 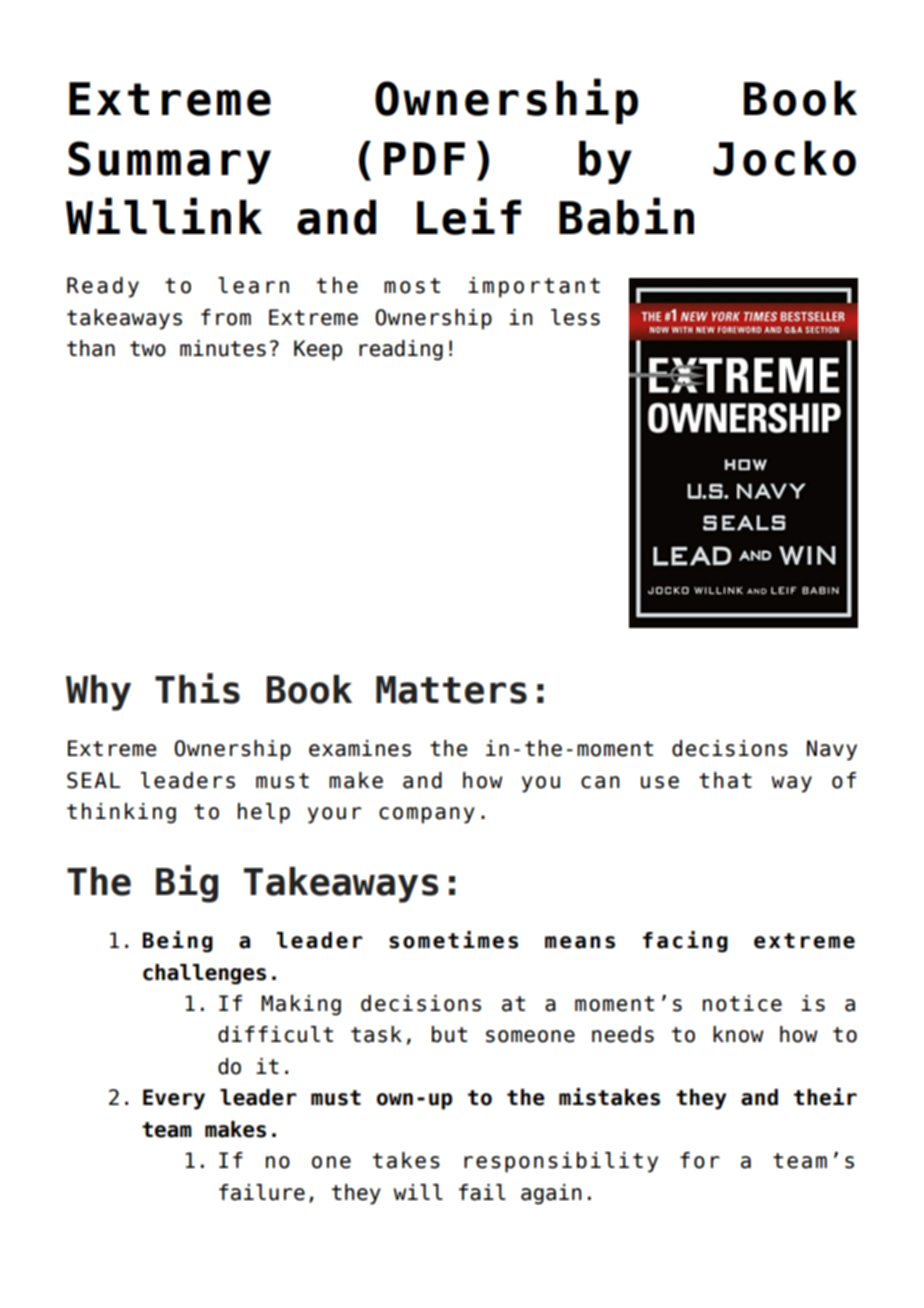 I want to click on Every, so click(x=174, y=1099).
